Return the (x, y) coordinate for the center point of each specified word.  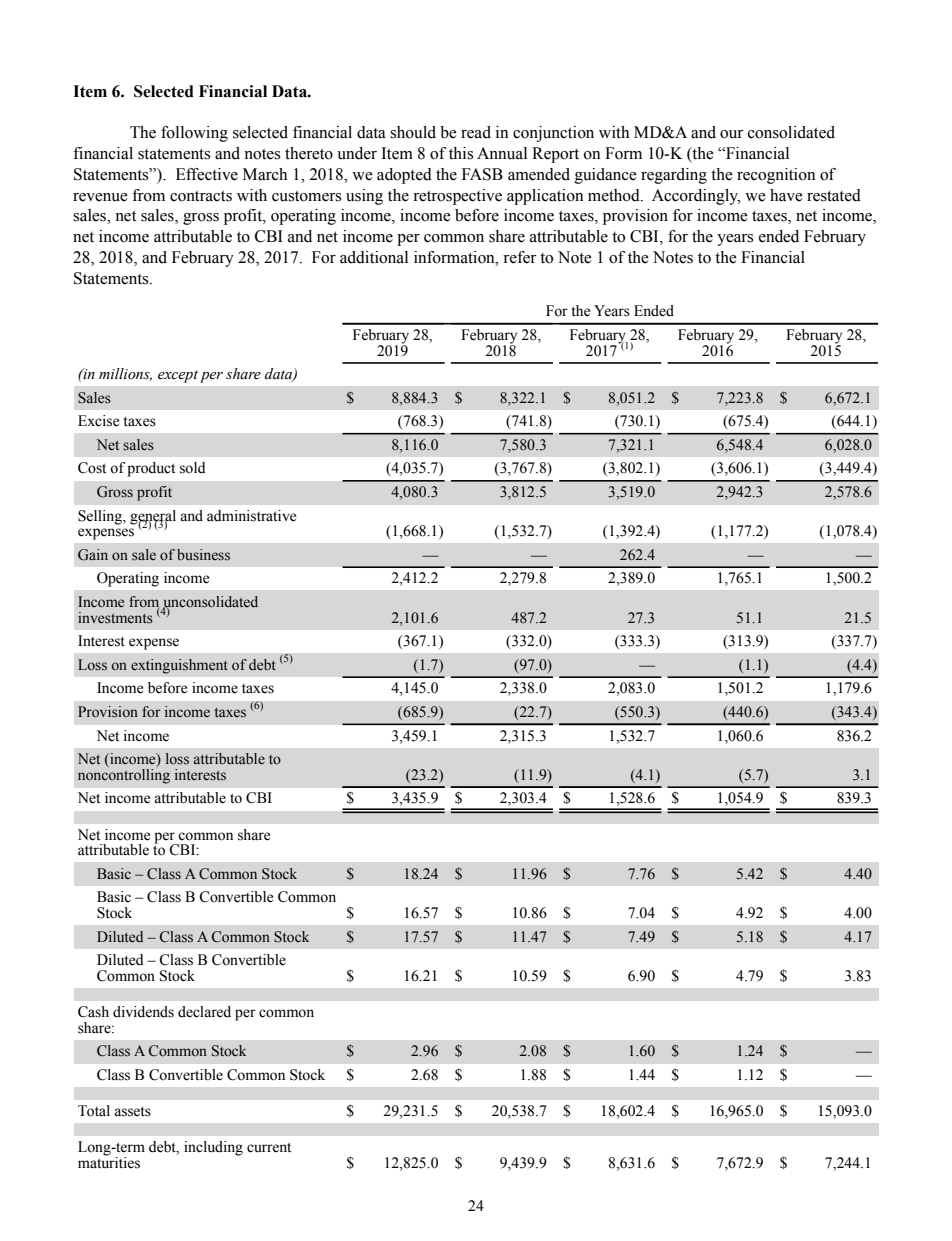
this (461, 153)
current (269, 1148)
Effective (207, 174)
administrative (251, 516)
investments (115, 618)
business (203, 555)
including (213, 1148)
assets (132, 1112)
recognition (776, 176)
